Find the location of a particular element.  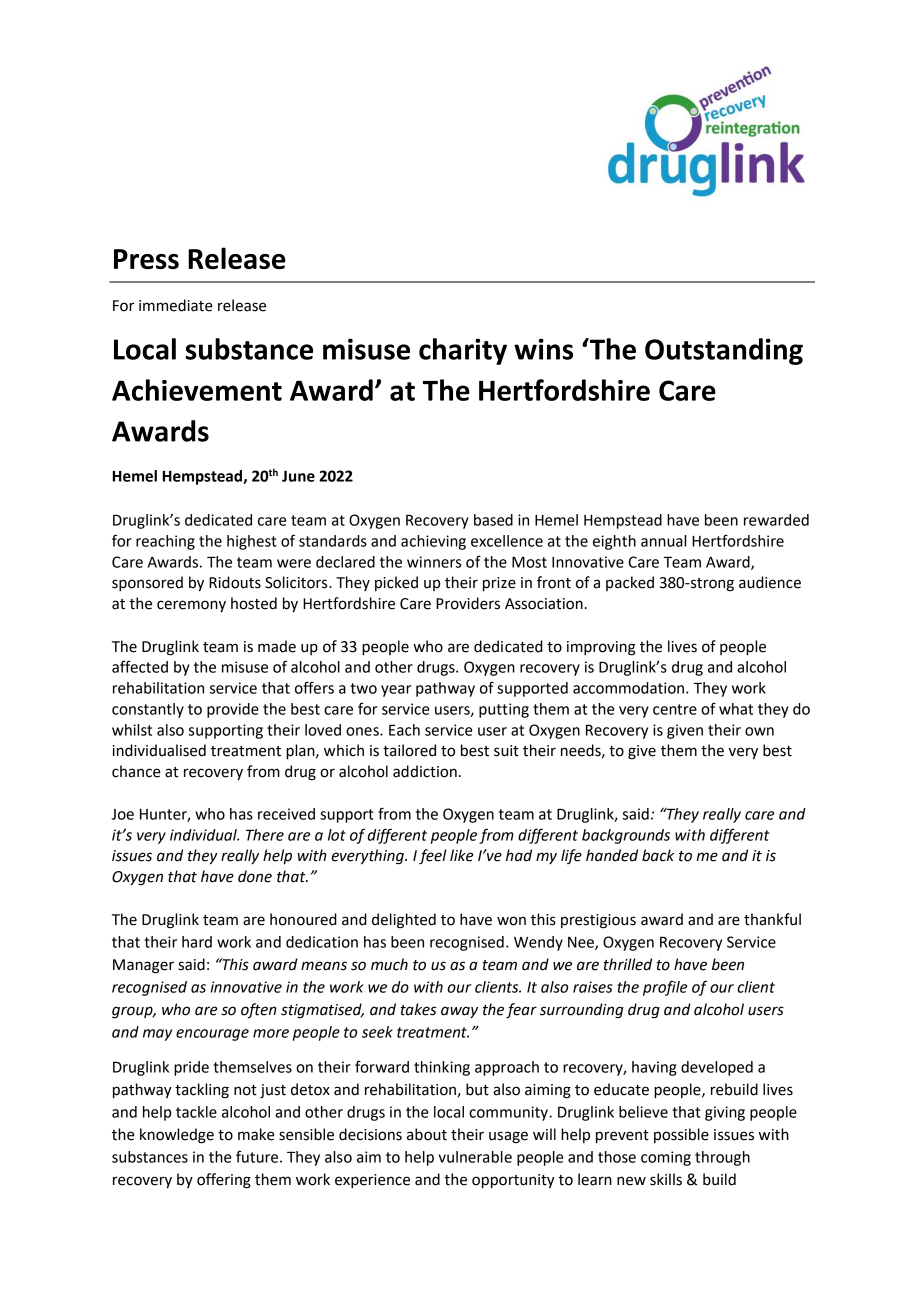

knowledge is located at coordinates (177, 1136).
